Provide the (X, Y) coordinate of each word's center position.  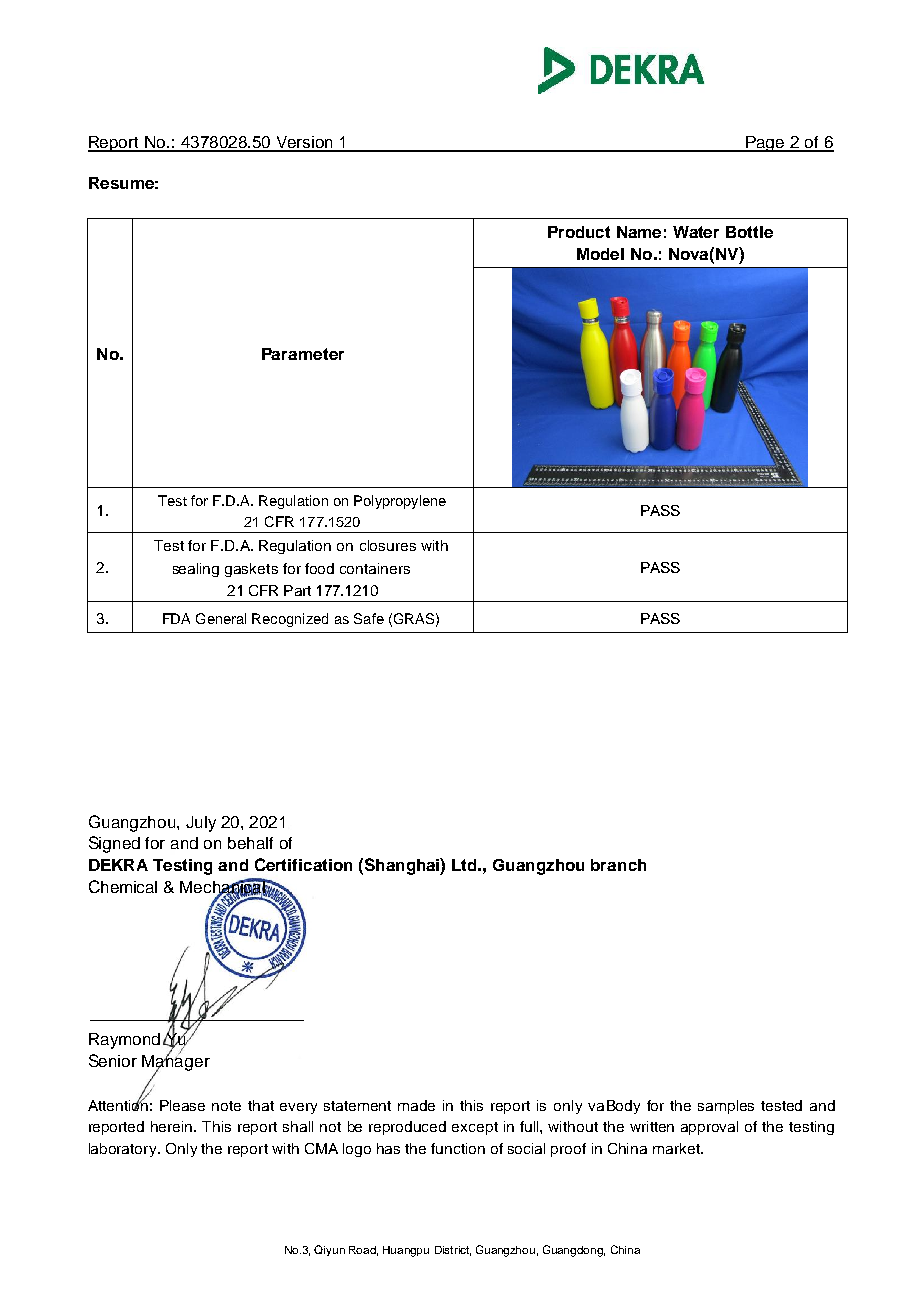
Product (579, 232)
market (677, 1148)
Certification (303, 864)
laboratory (124, 1150)
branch (618, 865)
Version (304, 143)
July (201, 824)
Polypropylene (400, 502)
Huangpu (406, 1251)
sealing (196, 570)
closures (388, 545)
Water (696, 232)
